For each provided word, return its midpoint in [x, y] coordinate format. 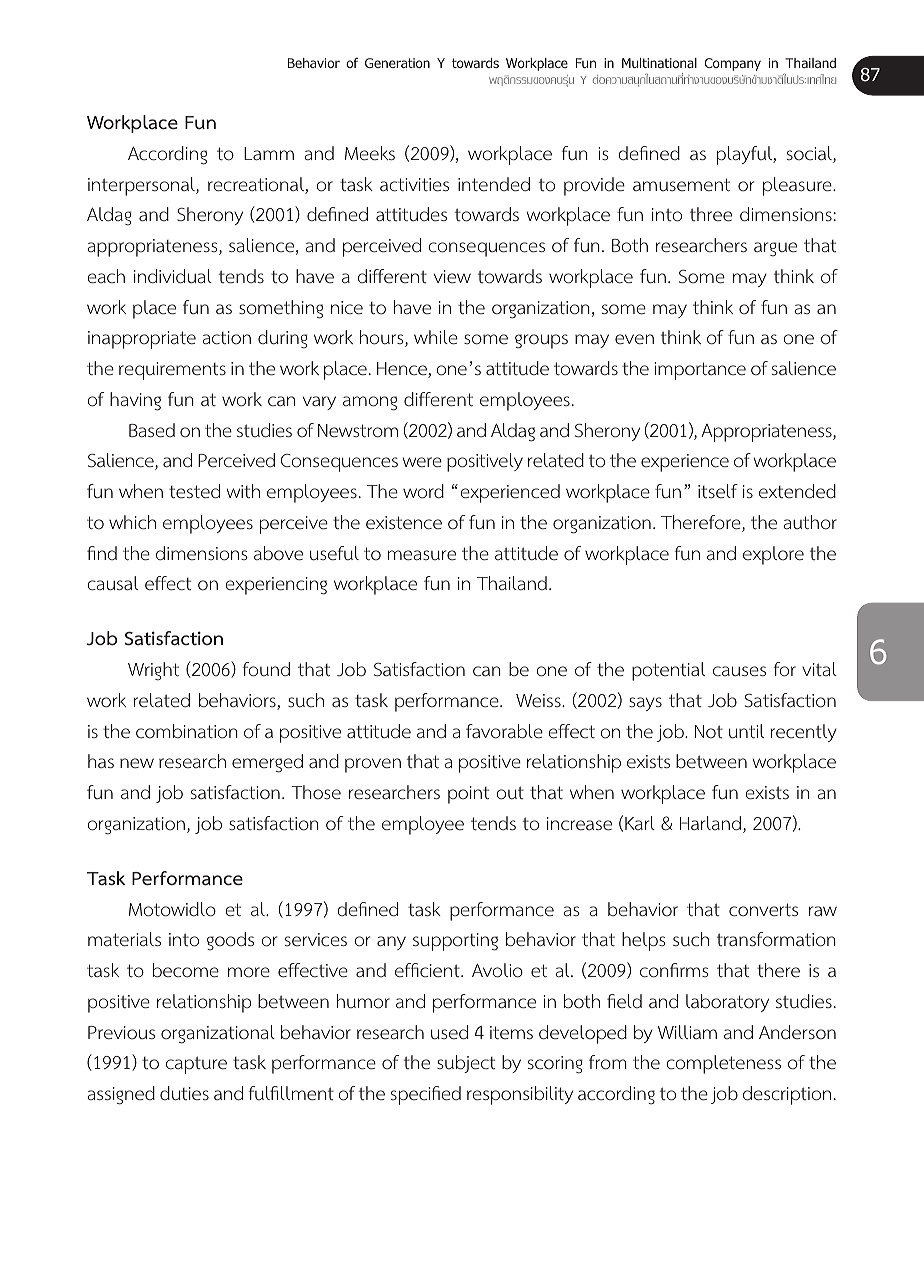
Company [732, 64]
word [423, 491]
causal [112, 583]
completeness [723, 1064]
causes [739, 671]
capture [196, 1065]
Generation [397, 63]
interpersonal [142, 186]
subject [466, 1064]
